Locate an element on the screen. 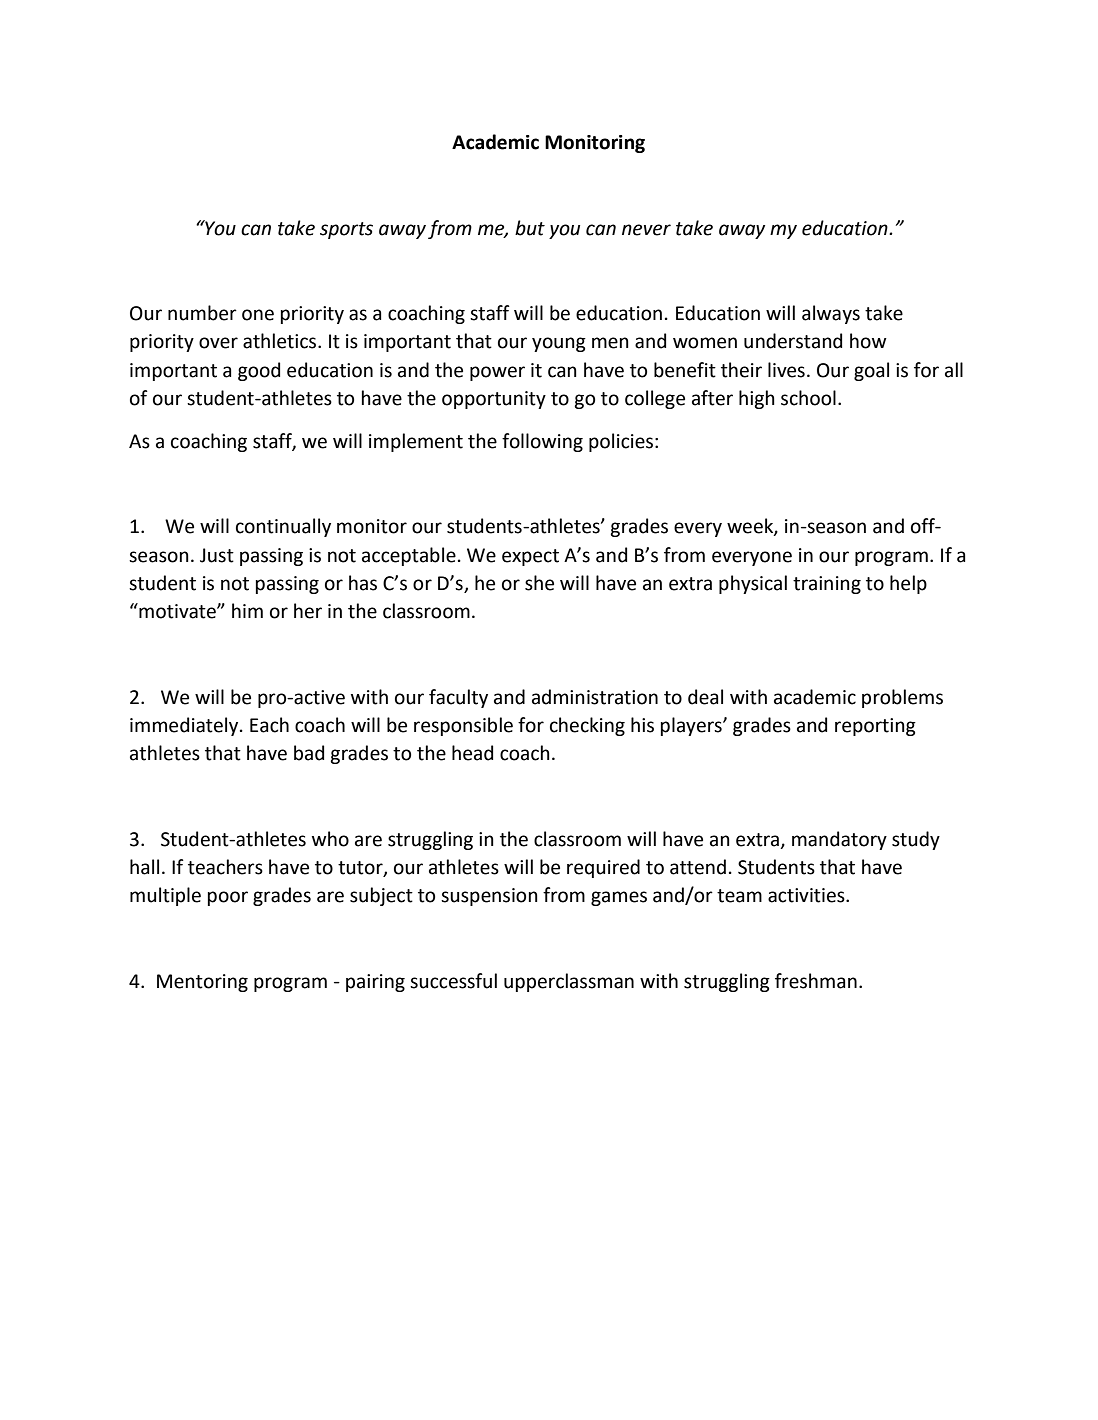  head is located at coordinates (472, 753).
